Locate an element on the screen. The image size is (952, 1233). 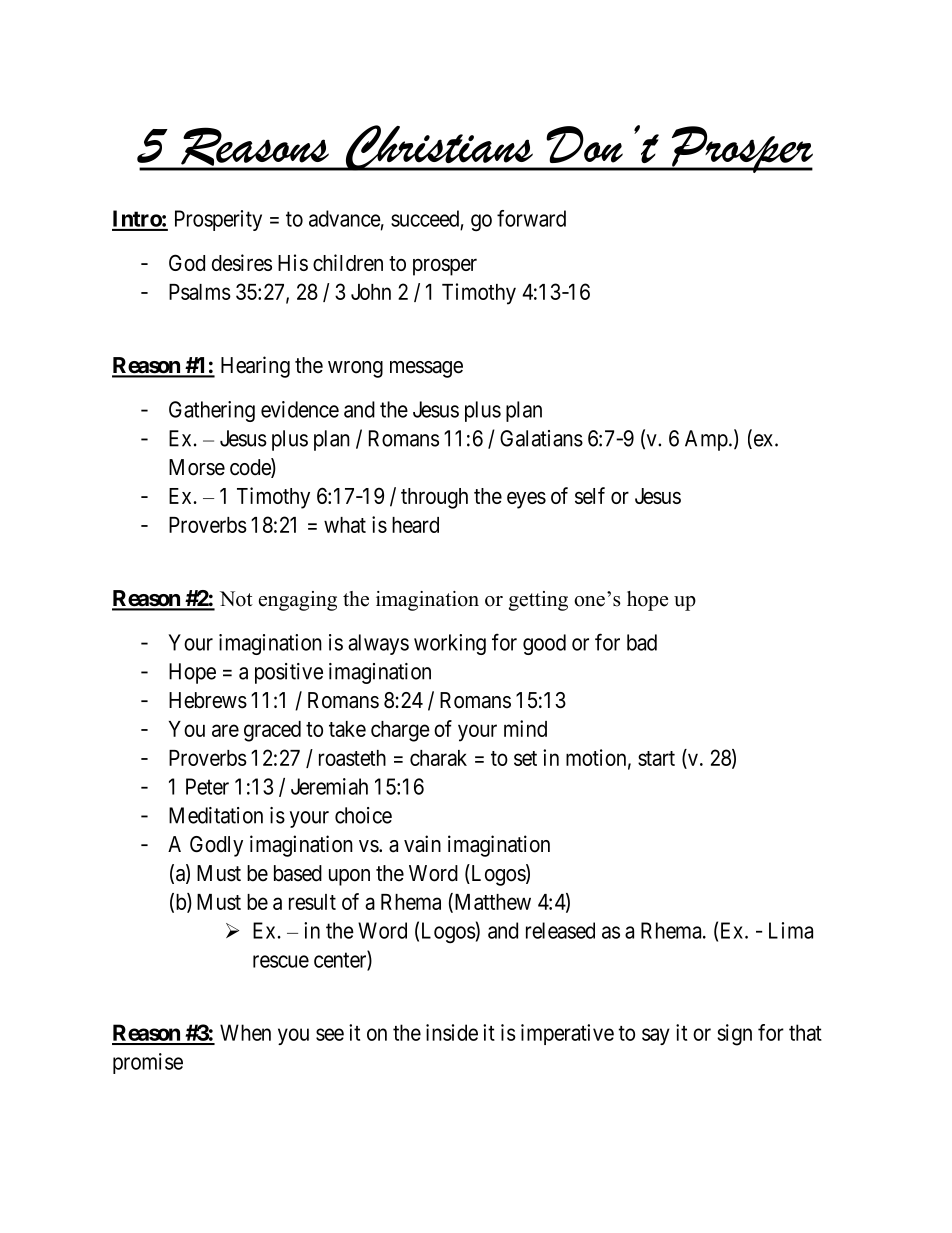
bad is located at coordinates (642, 642).
